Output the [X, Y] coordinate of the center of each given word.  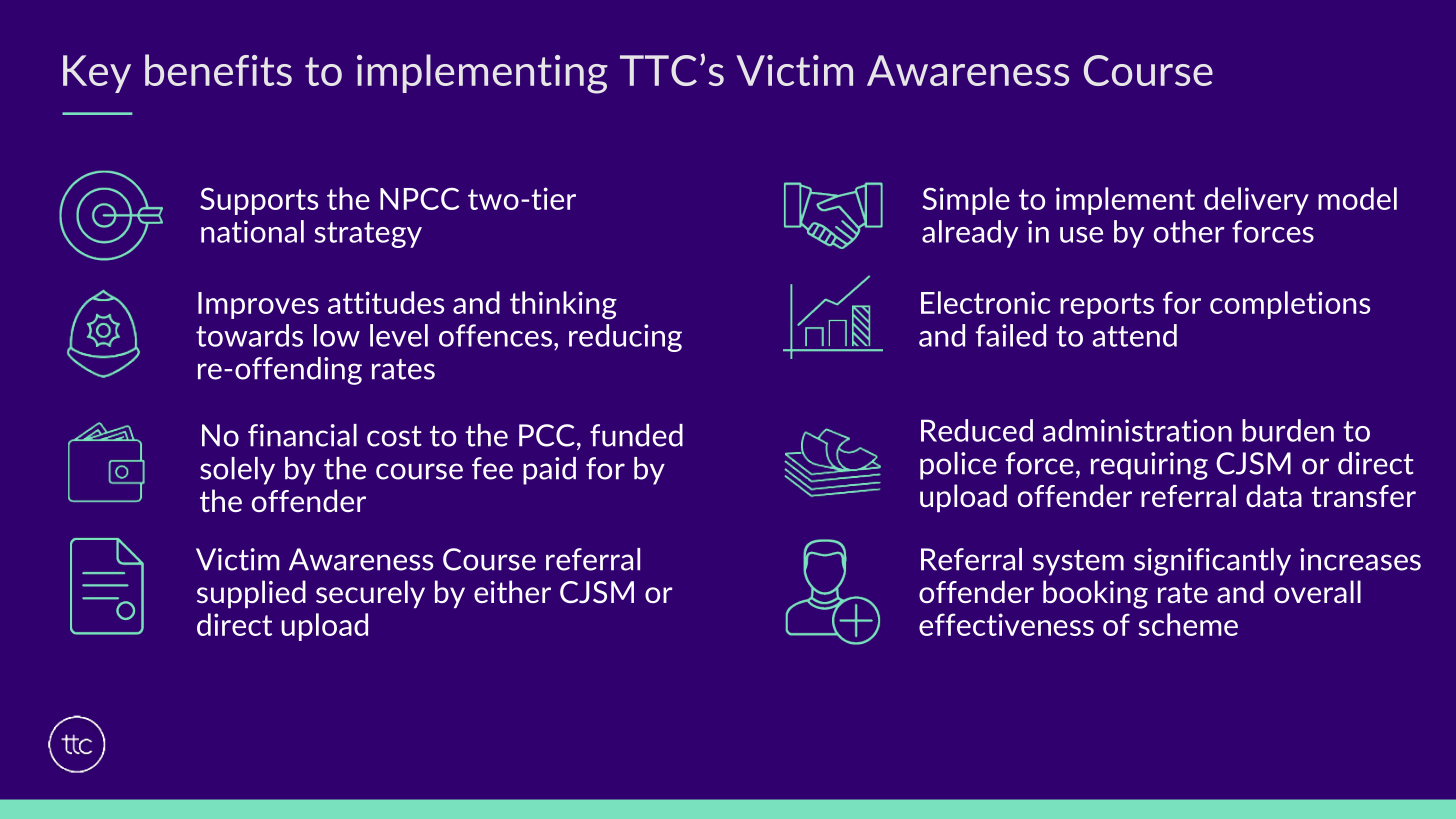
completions [1290, 305]
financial [302, 435]
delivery [1256, 201]
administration [1137, 430]
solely [237, 471]
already [970, 234]
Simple [966, 201]
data [1274, 495]
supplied [251, 594]
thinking [563, 305]
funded [636, 435]
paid [549, 471]
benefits [218, 70]
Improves [258, 305]
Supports [259, 201]
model [1357, 198]
